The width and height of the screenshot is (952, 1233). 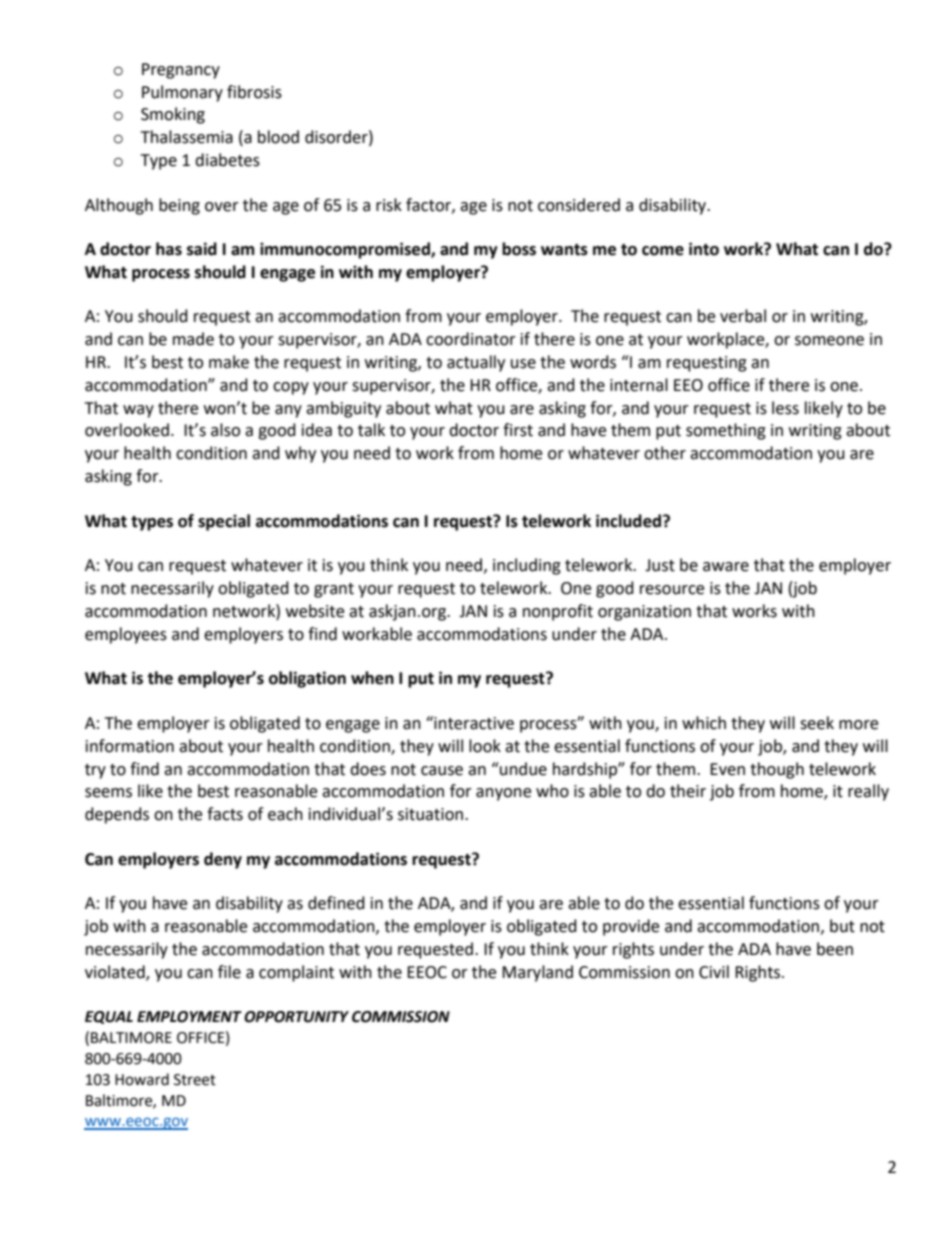 What do you see at coordinates (195, 1080) in the screenshot?
I see `Street` at bounding box center [195, 1080].
